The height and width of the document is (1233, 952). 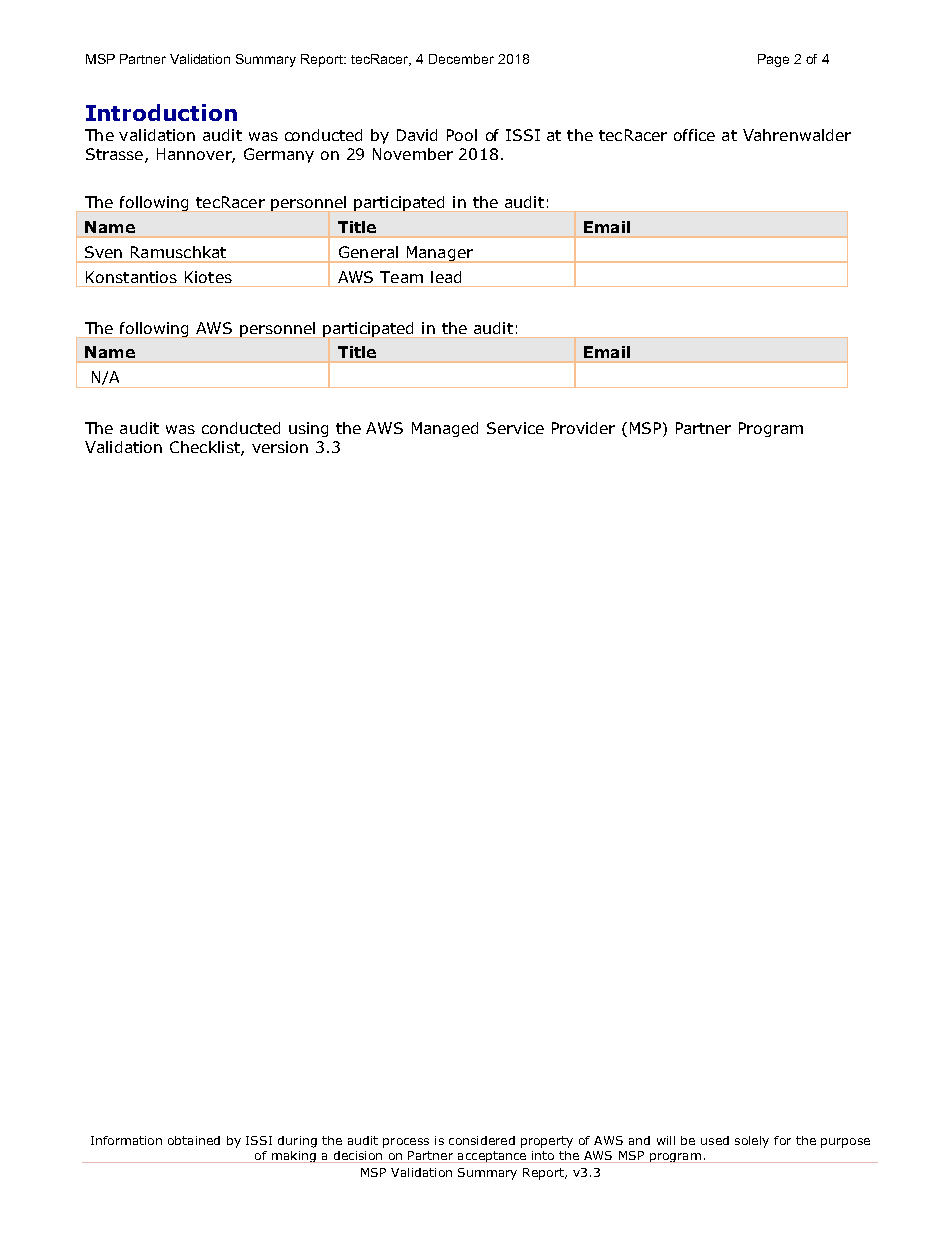 I want to click on version, so click(x=280, y=447).
